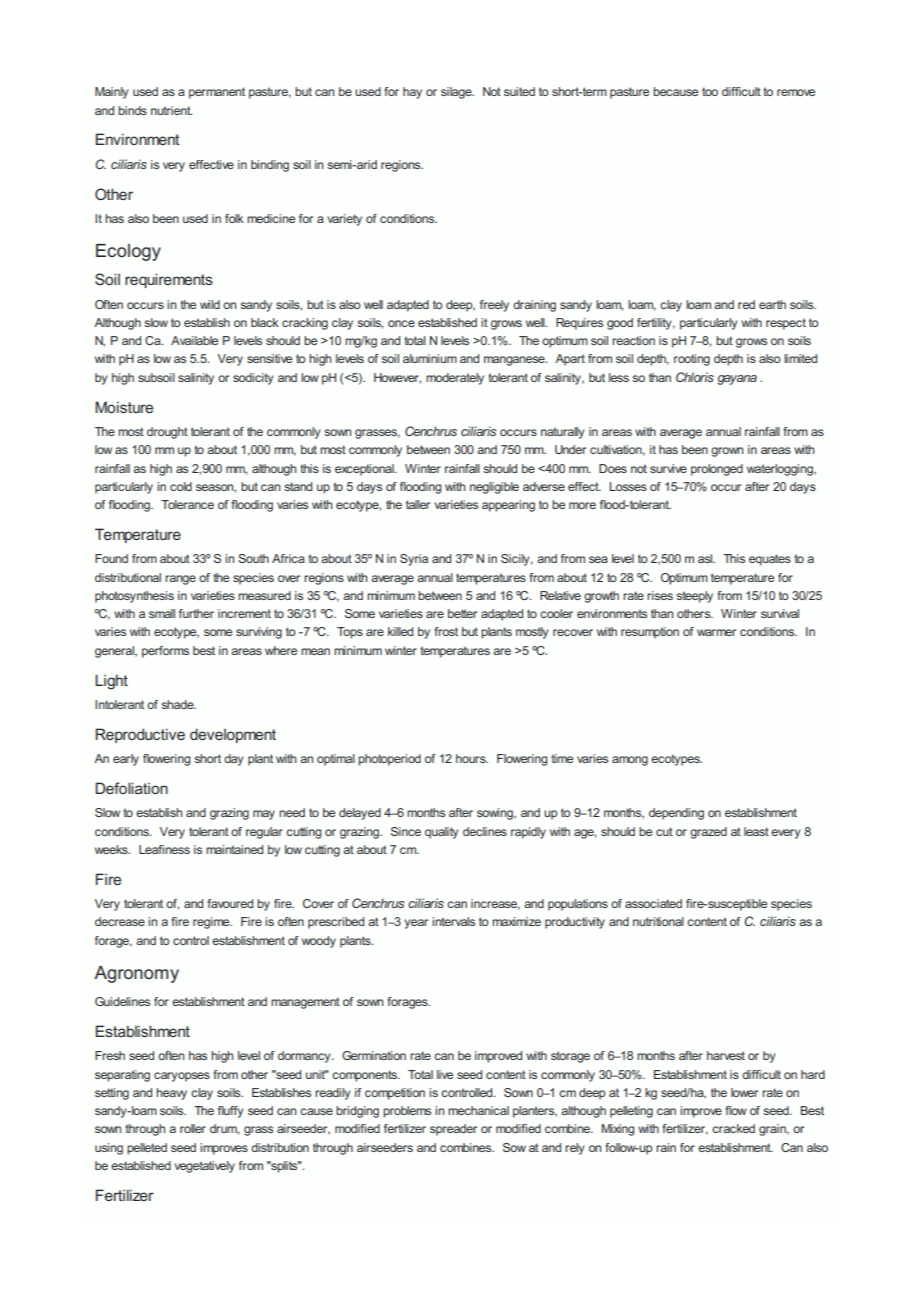  I want to click on cracked, so click(733, 1128).
